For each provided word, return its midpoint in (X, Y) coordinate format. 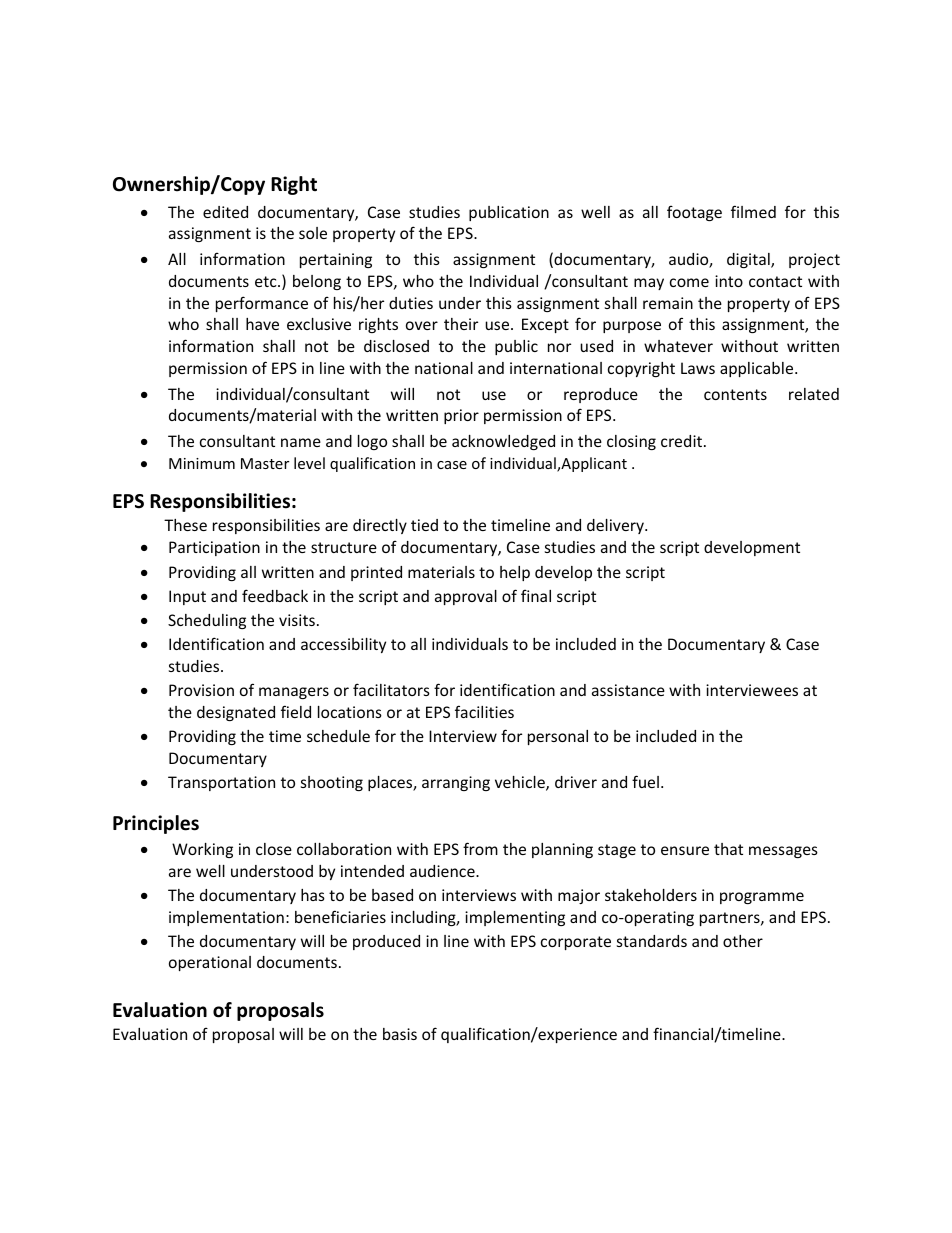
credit (681, 441)
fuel (645, 781)
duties (411, 303)
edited (225, 212)
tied (424, 525)
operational (210, 963)
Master (265, 463)
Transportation (221, 783)
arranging (456, 783)
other (743, 941)
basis (400, 1034)
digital (749, 260)
